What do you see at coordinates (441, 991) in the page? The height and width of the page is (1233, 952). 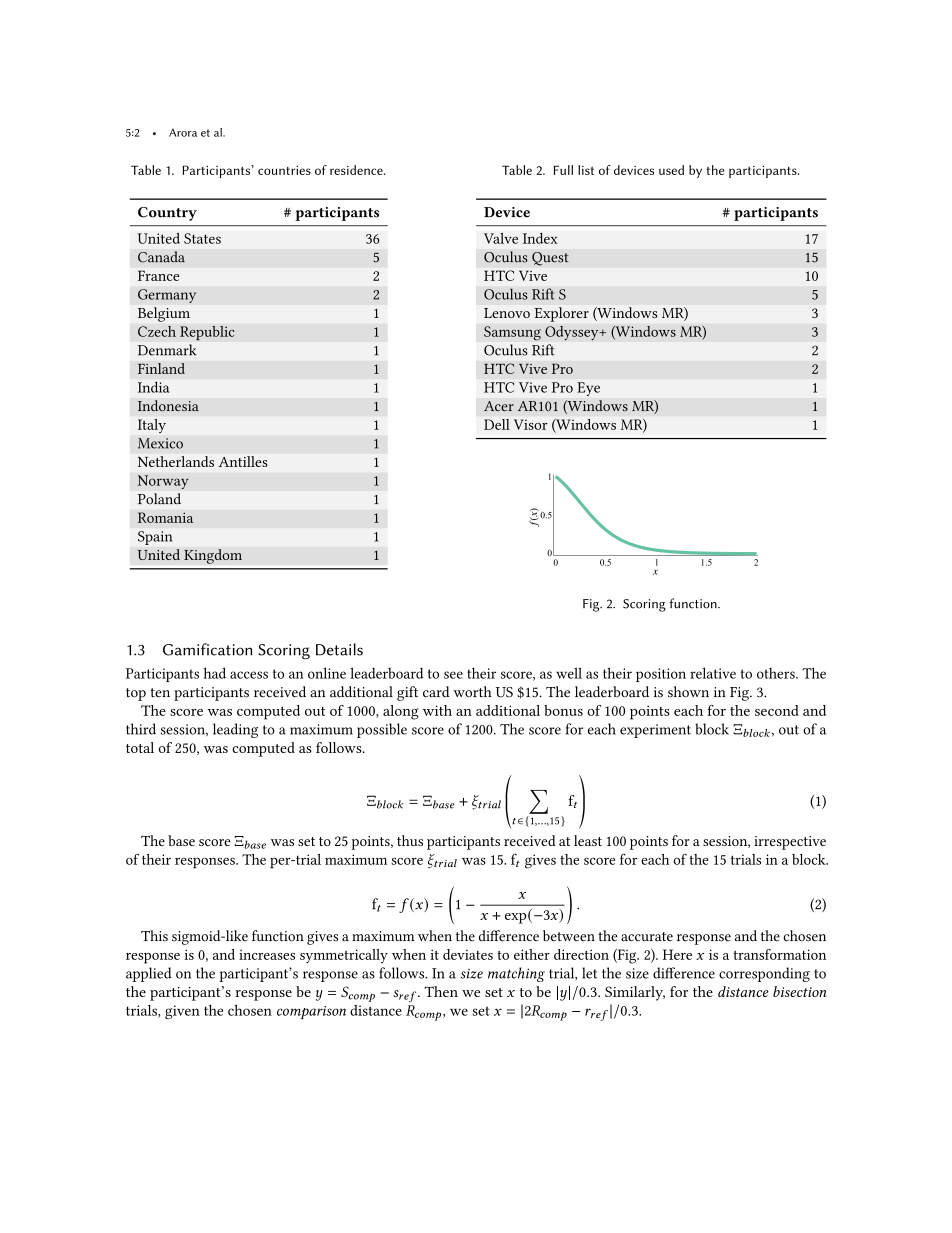 I see `Then` at bounding box center [441, 991].
